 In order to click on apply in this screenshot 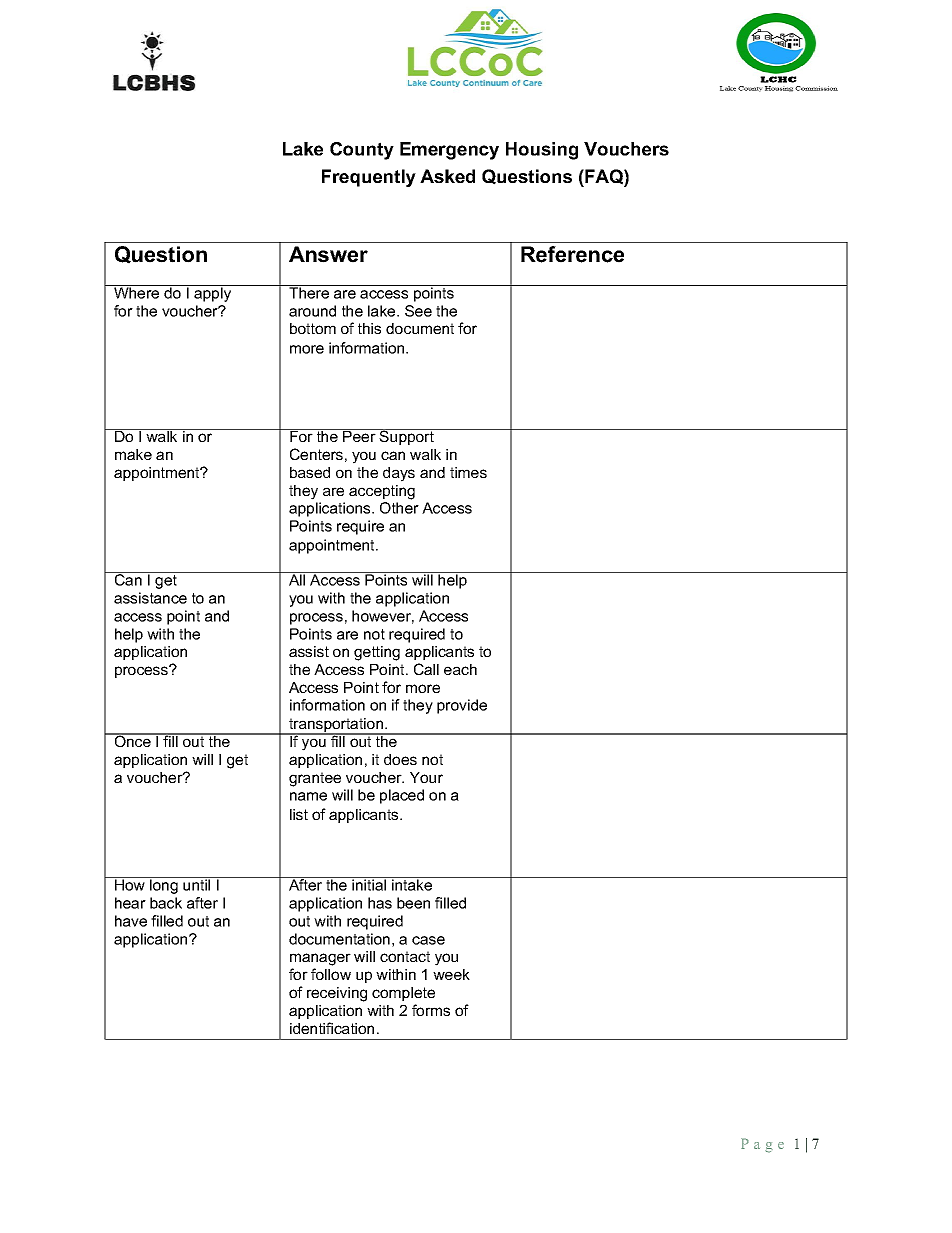, I will do `click(213, 293)`.
